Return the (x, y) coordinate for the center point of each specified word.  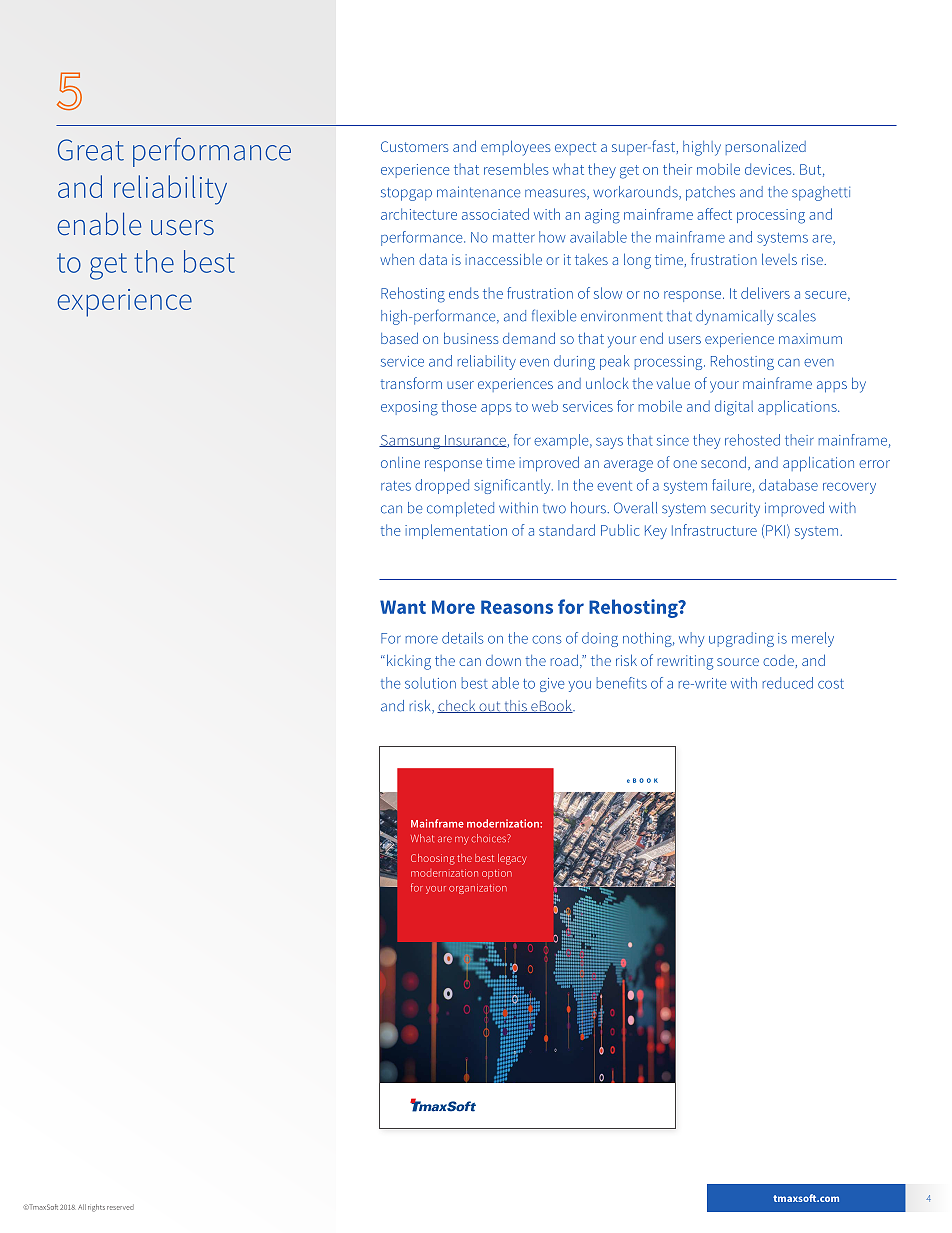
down (503, 660)
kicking (409, 662)
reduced (788, 683)
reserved (120, 1207)
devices (769, 169)
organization (478, 889)
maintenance (478, 192)
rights (96, 1208)
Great (91, 150)
